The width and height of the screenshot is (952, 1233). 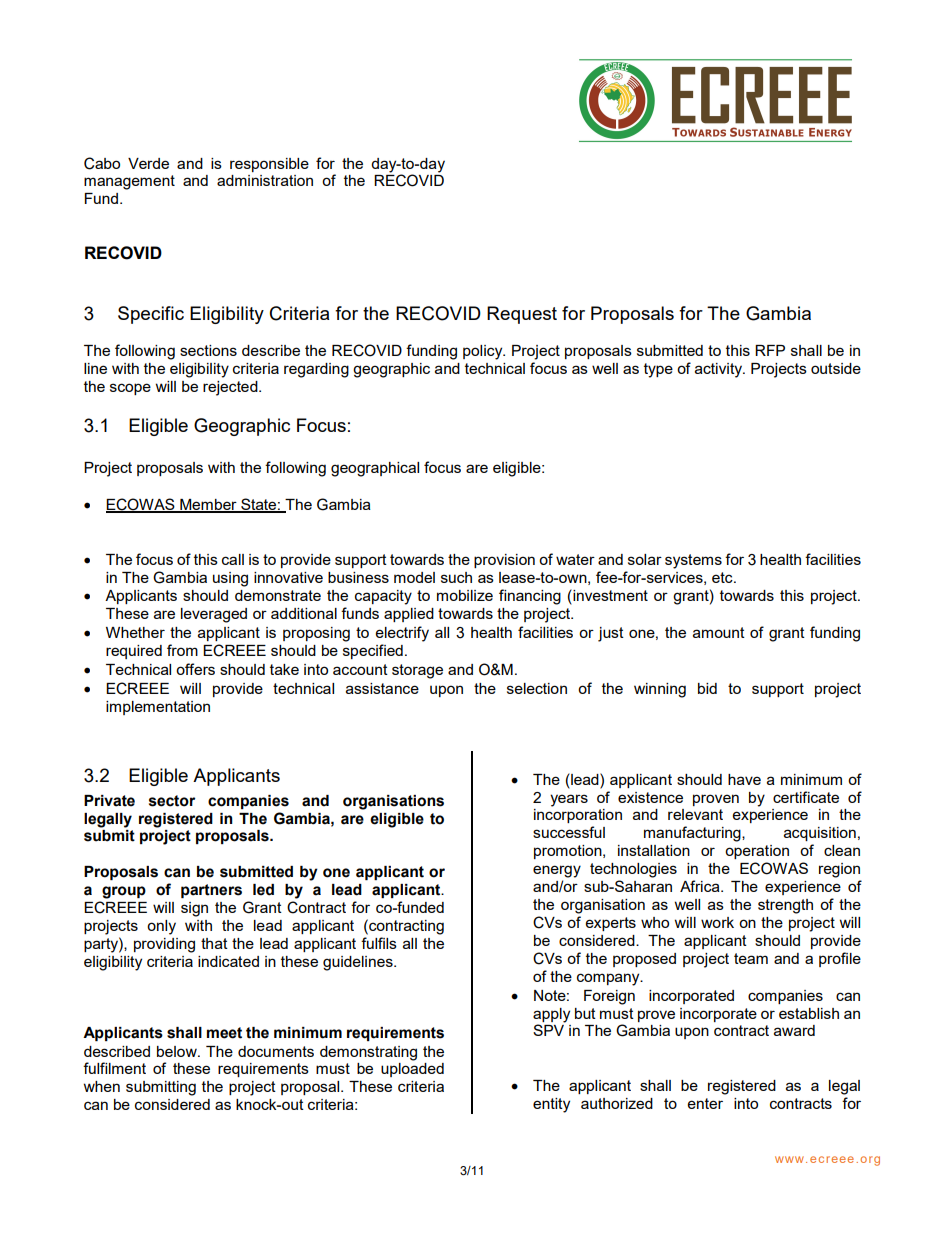 What do you see at coordinates (231, 388) in the screenshot?
I see `rejected` at bounding box center [231, 388].
